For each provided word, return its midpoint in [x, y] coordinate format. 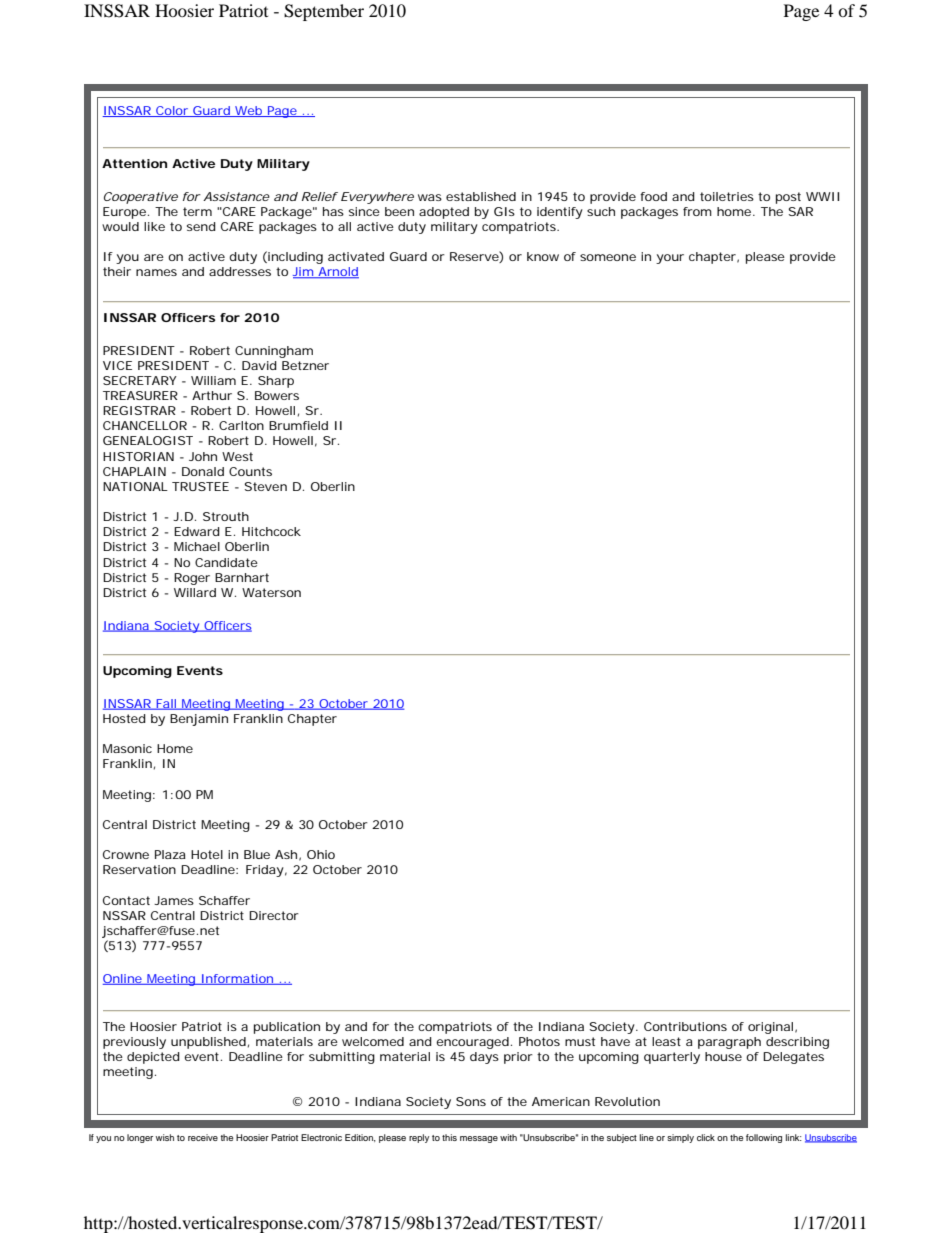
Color [172, 111]
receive [203, 1137]
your [670, 259]
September [324, 12]
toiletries [727, 196]
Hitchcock [271, 531]
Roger [192, 579]
